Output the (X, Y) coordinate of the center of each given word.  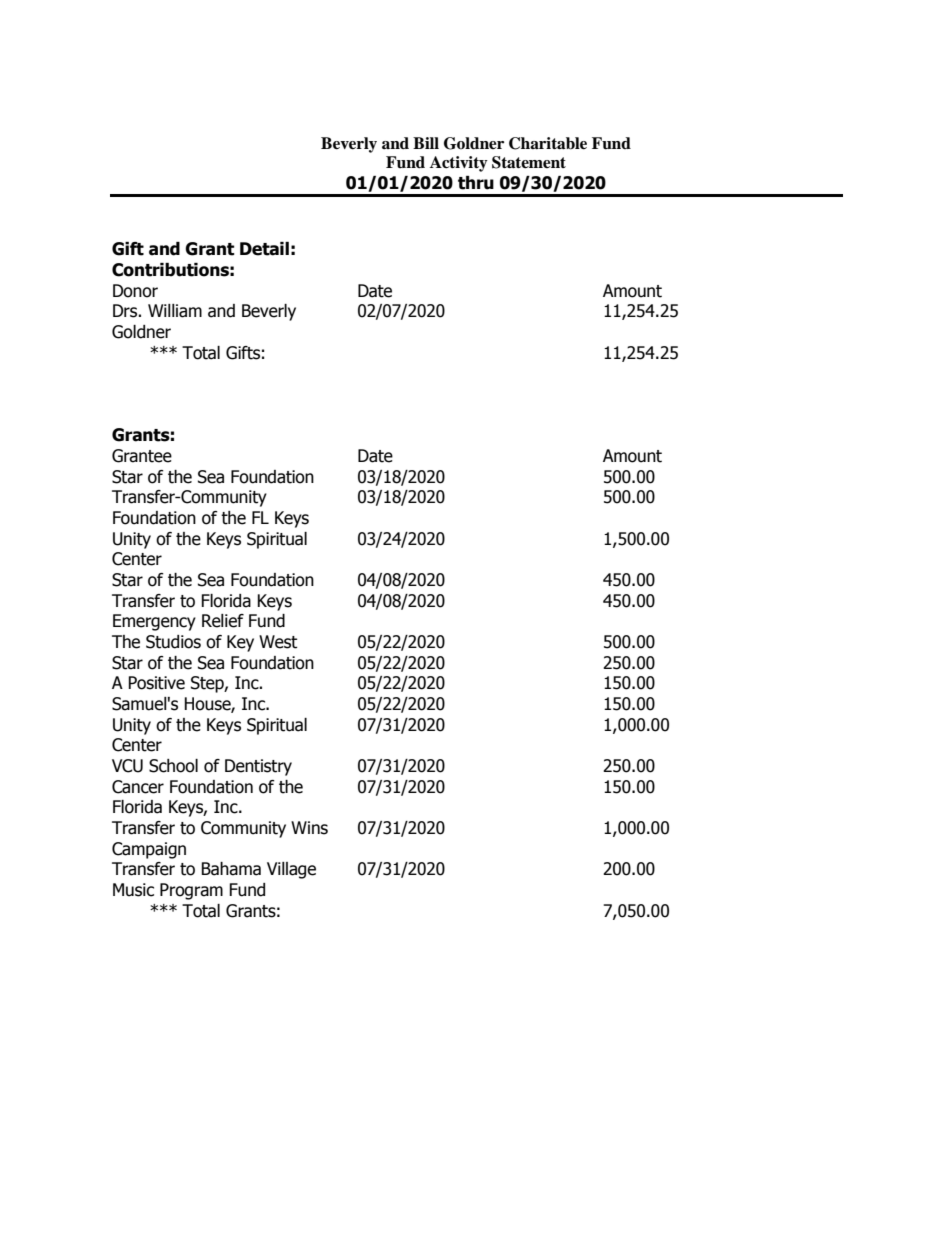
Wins (309, 828)
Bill (426, 143)
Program (191, 891)
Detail (264, 249)
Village (291, 870)
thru (476, 183)
